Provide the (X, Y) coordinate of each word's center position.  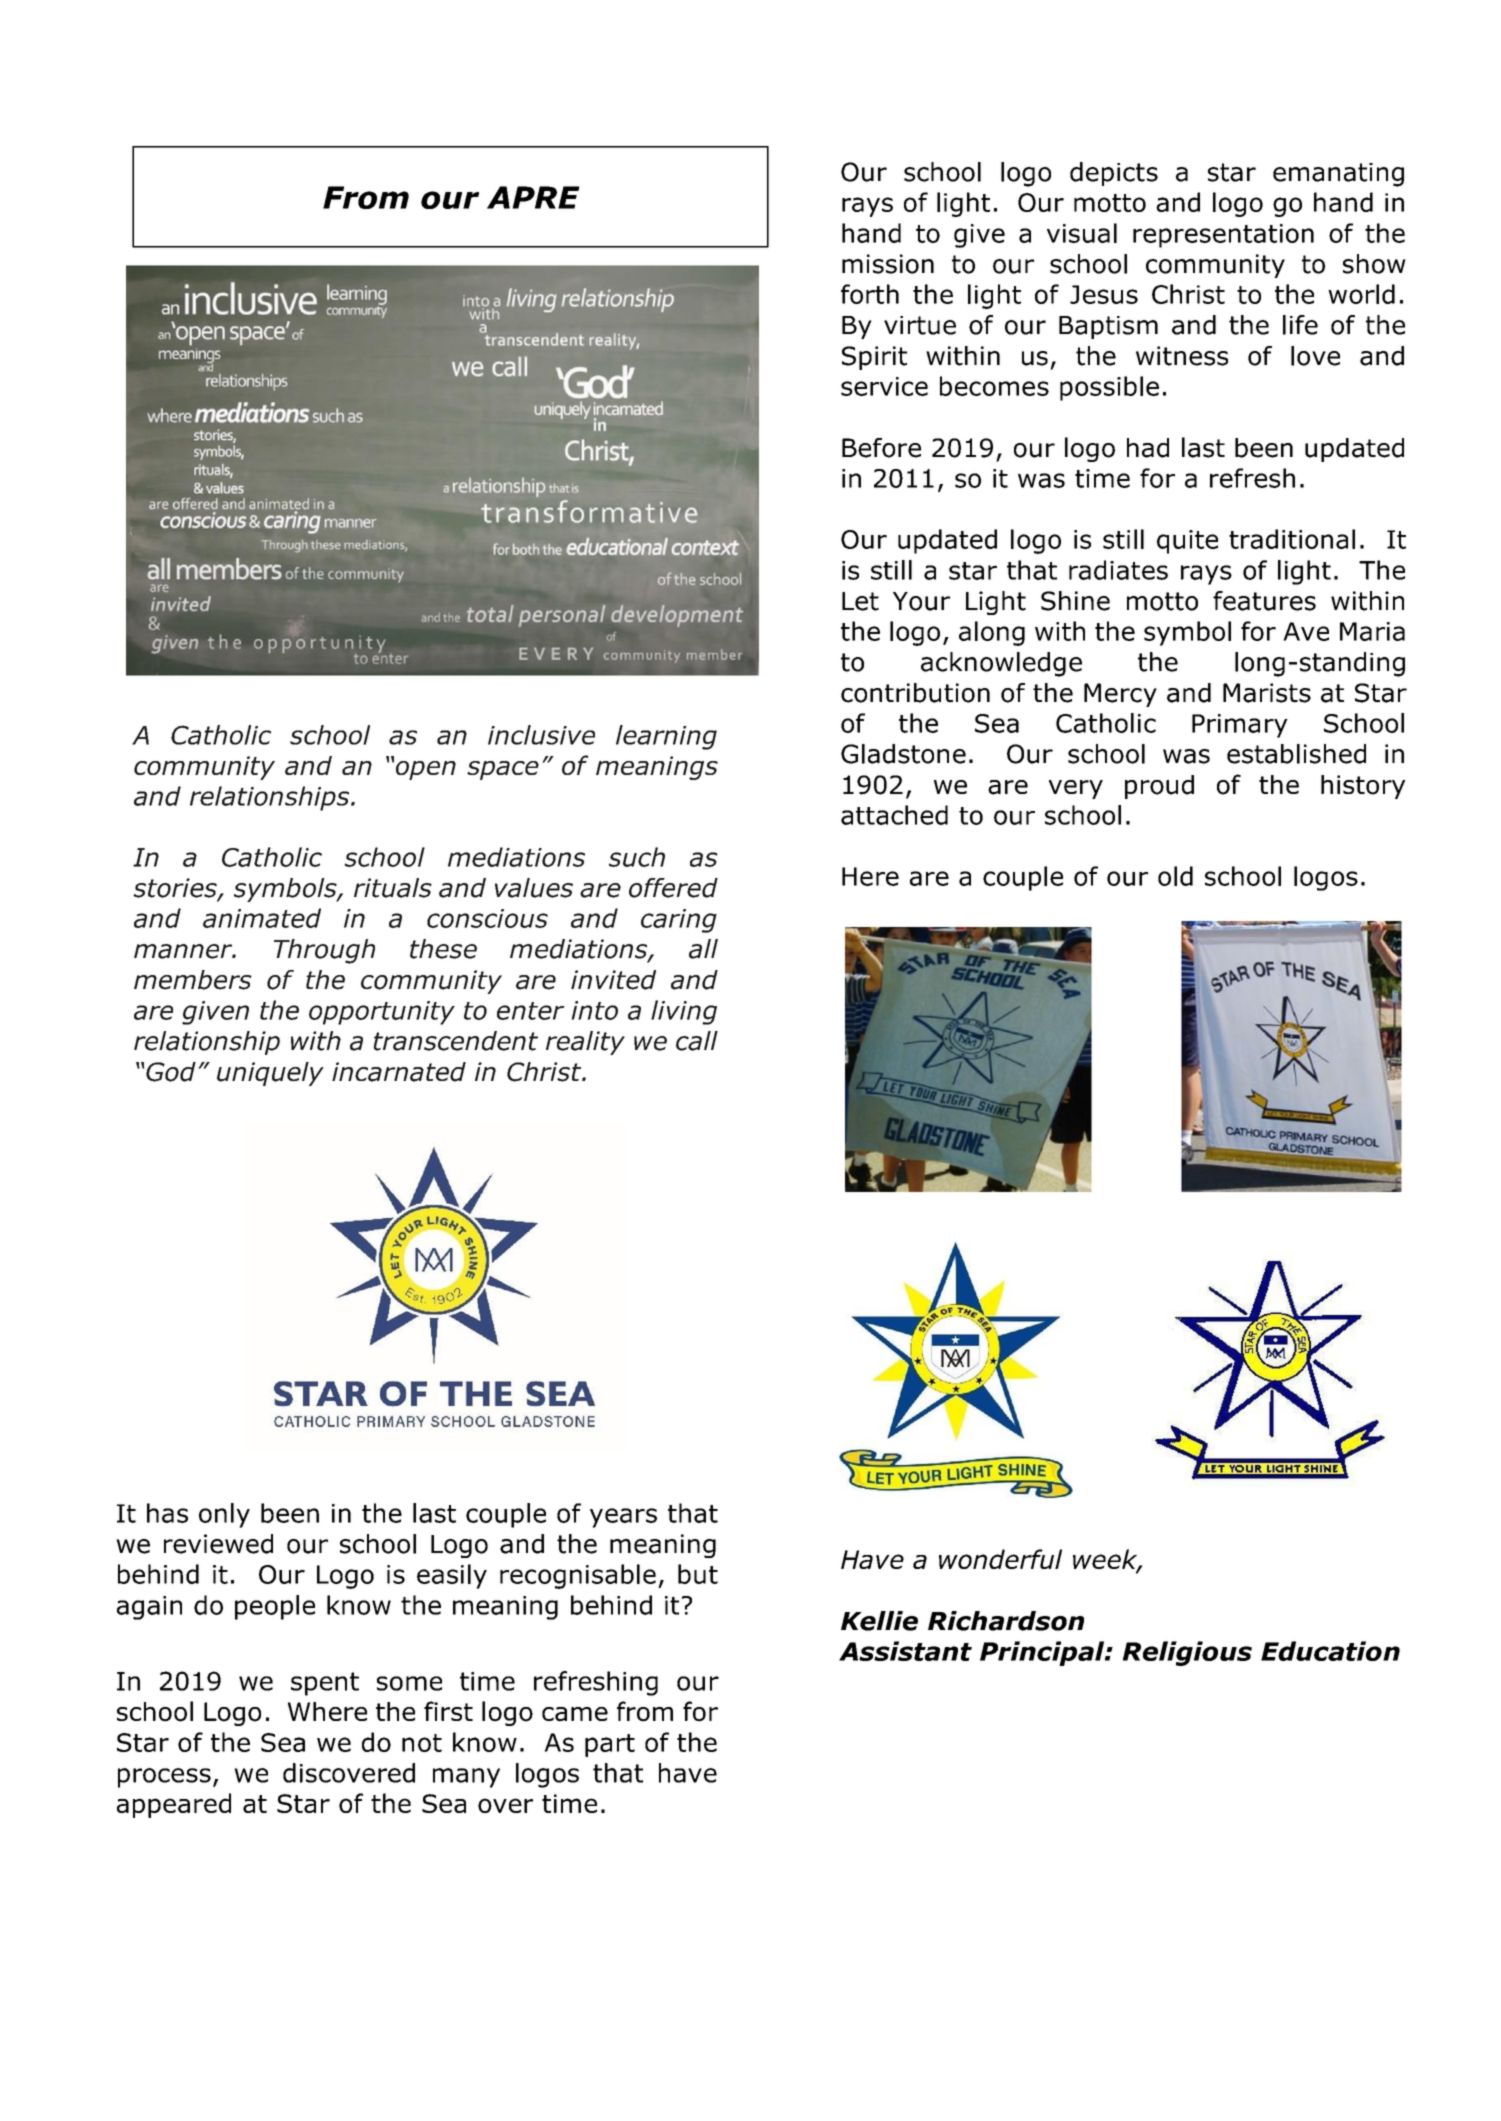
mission (888, 264)
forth (870, 294)
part (610, 1745)
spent (325, 1684)
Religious (1187, 1653)
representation (1223, 236)
